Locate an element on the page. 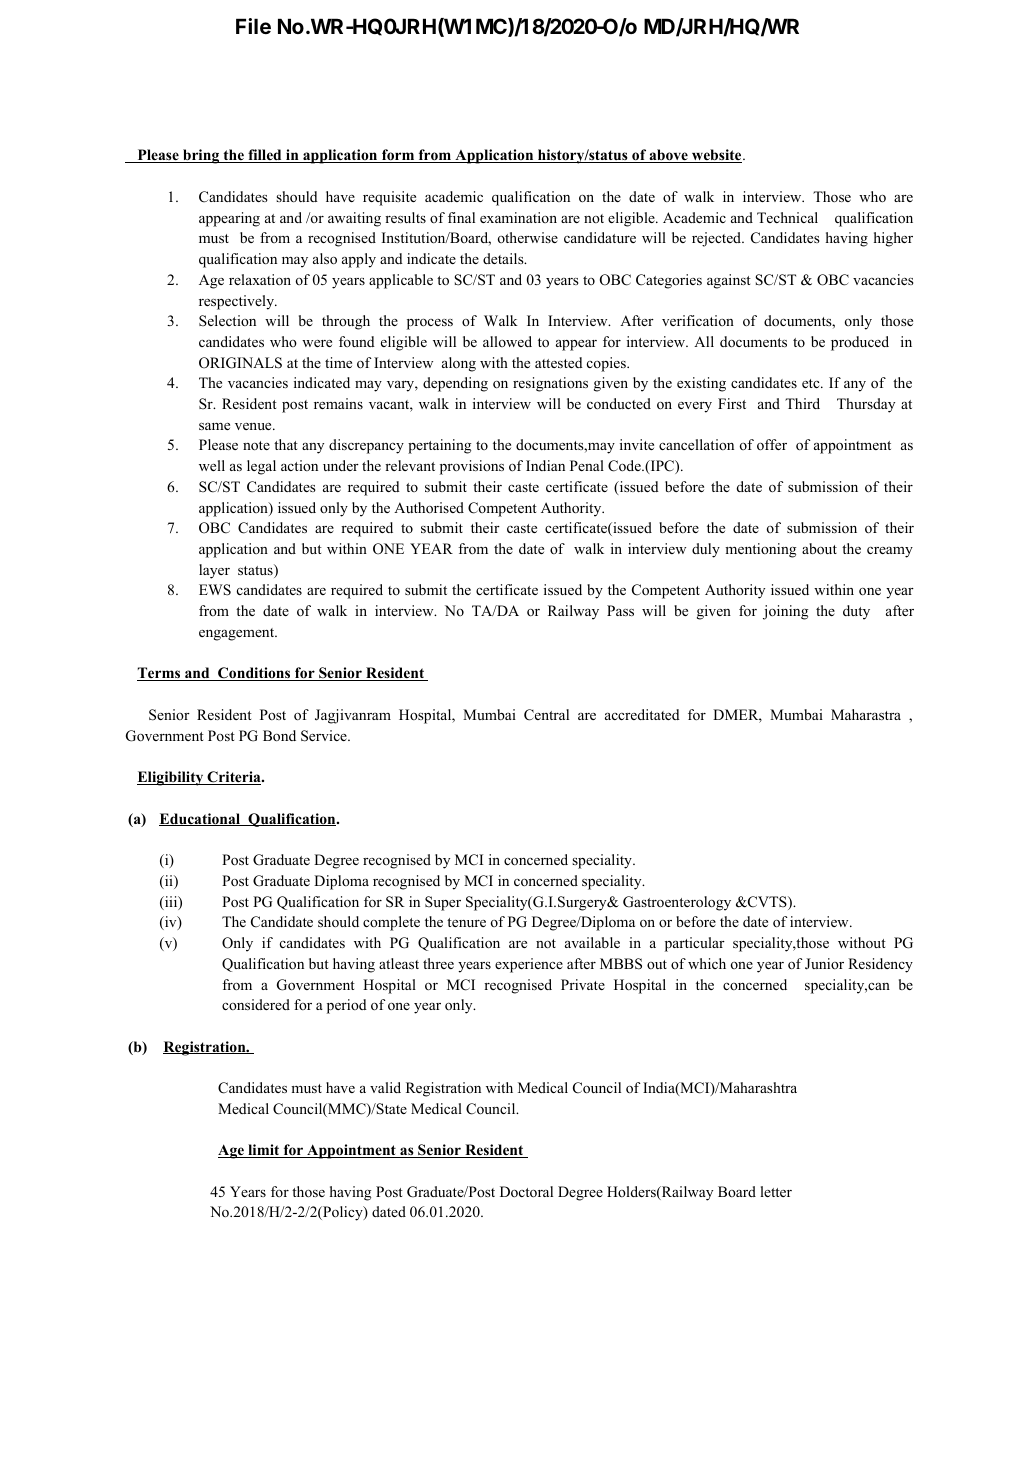  engagement is located at coordinates (238, 634).
